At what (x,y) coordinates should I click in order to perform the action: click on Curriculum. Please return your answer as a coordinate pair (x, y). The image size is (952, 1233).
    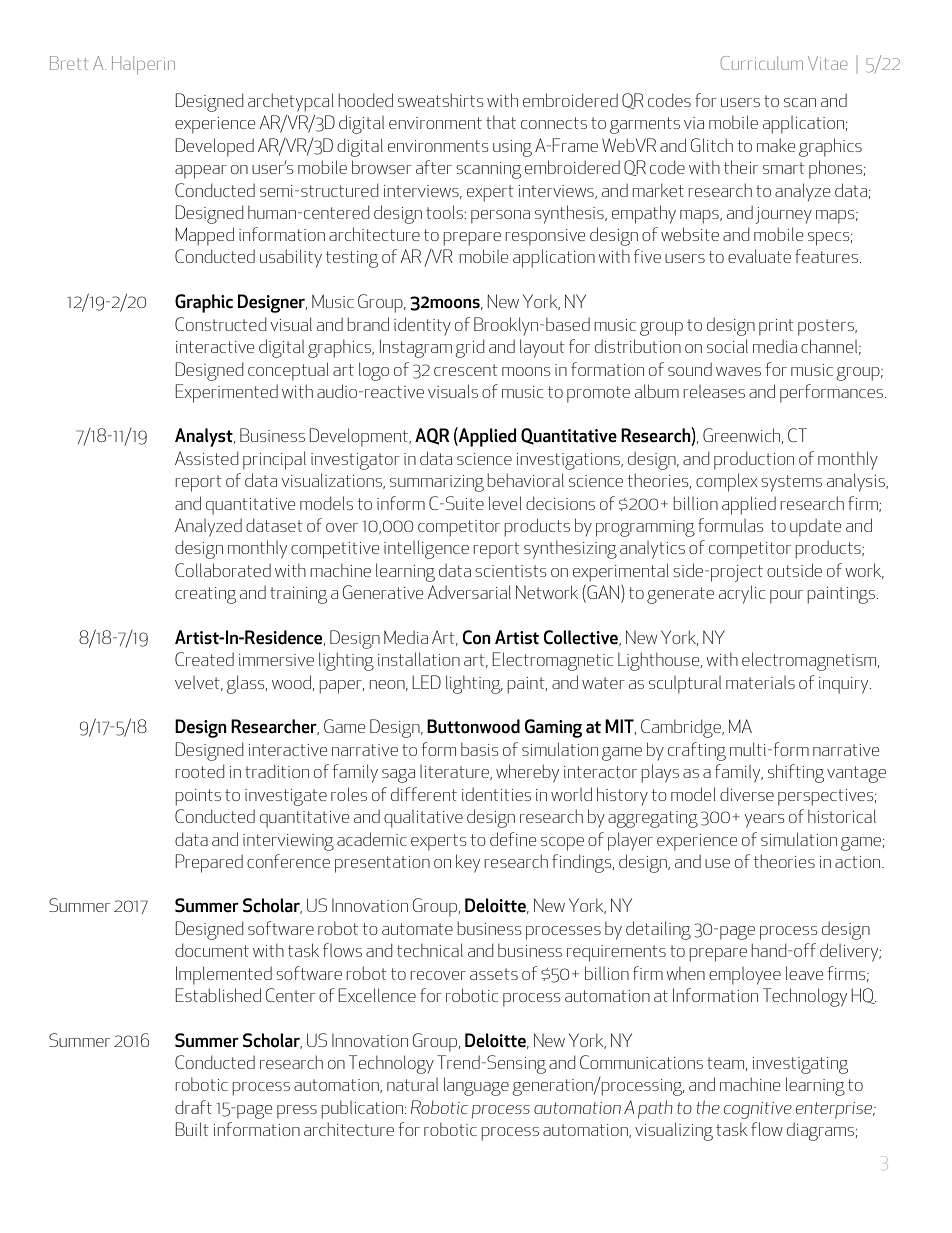
    Looking at the image, I should click on (762, 63).
